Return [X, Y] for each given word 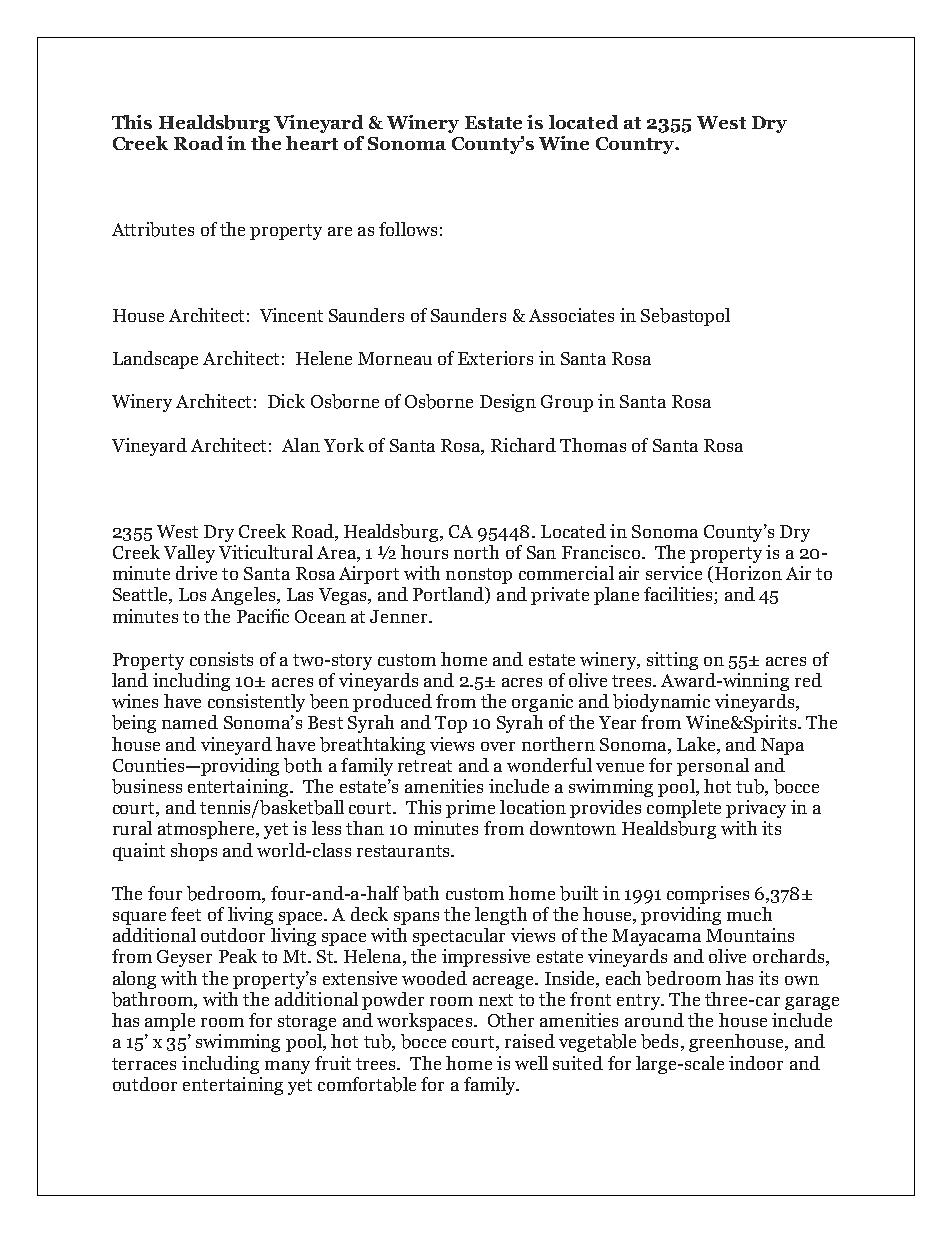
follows [408, 229]
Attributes [153, 229]
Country [636, 145]
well [531, 1063]
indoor [756, 1063]
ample [170, 1022]
